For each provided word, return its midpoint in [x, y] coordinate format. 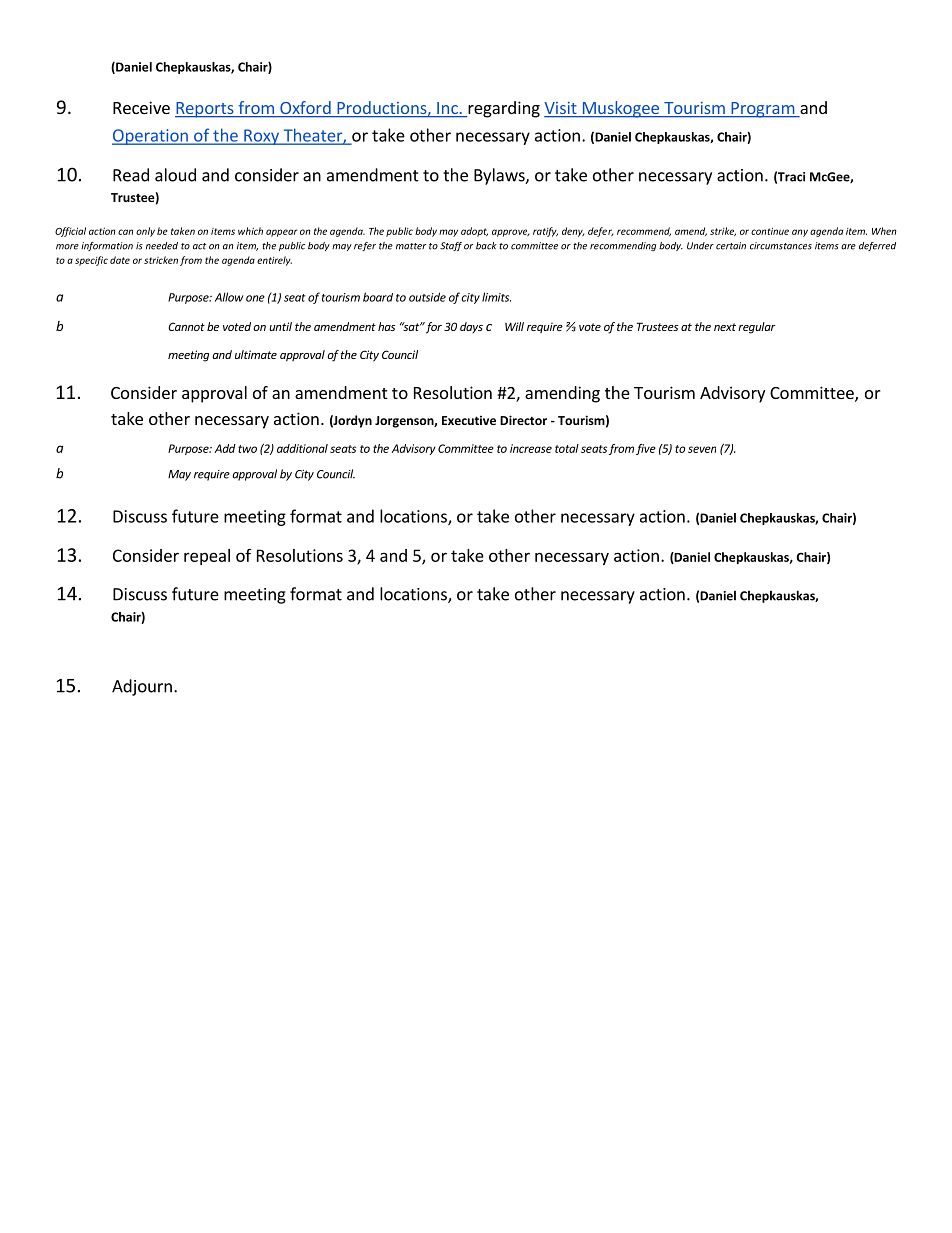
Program [762, 110]
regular [757, 328]
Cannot [186, 326]
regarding [503, 109]
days [471, 327]
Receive [141, 107]
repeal [207, 557]
